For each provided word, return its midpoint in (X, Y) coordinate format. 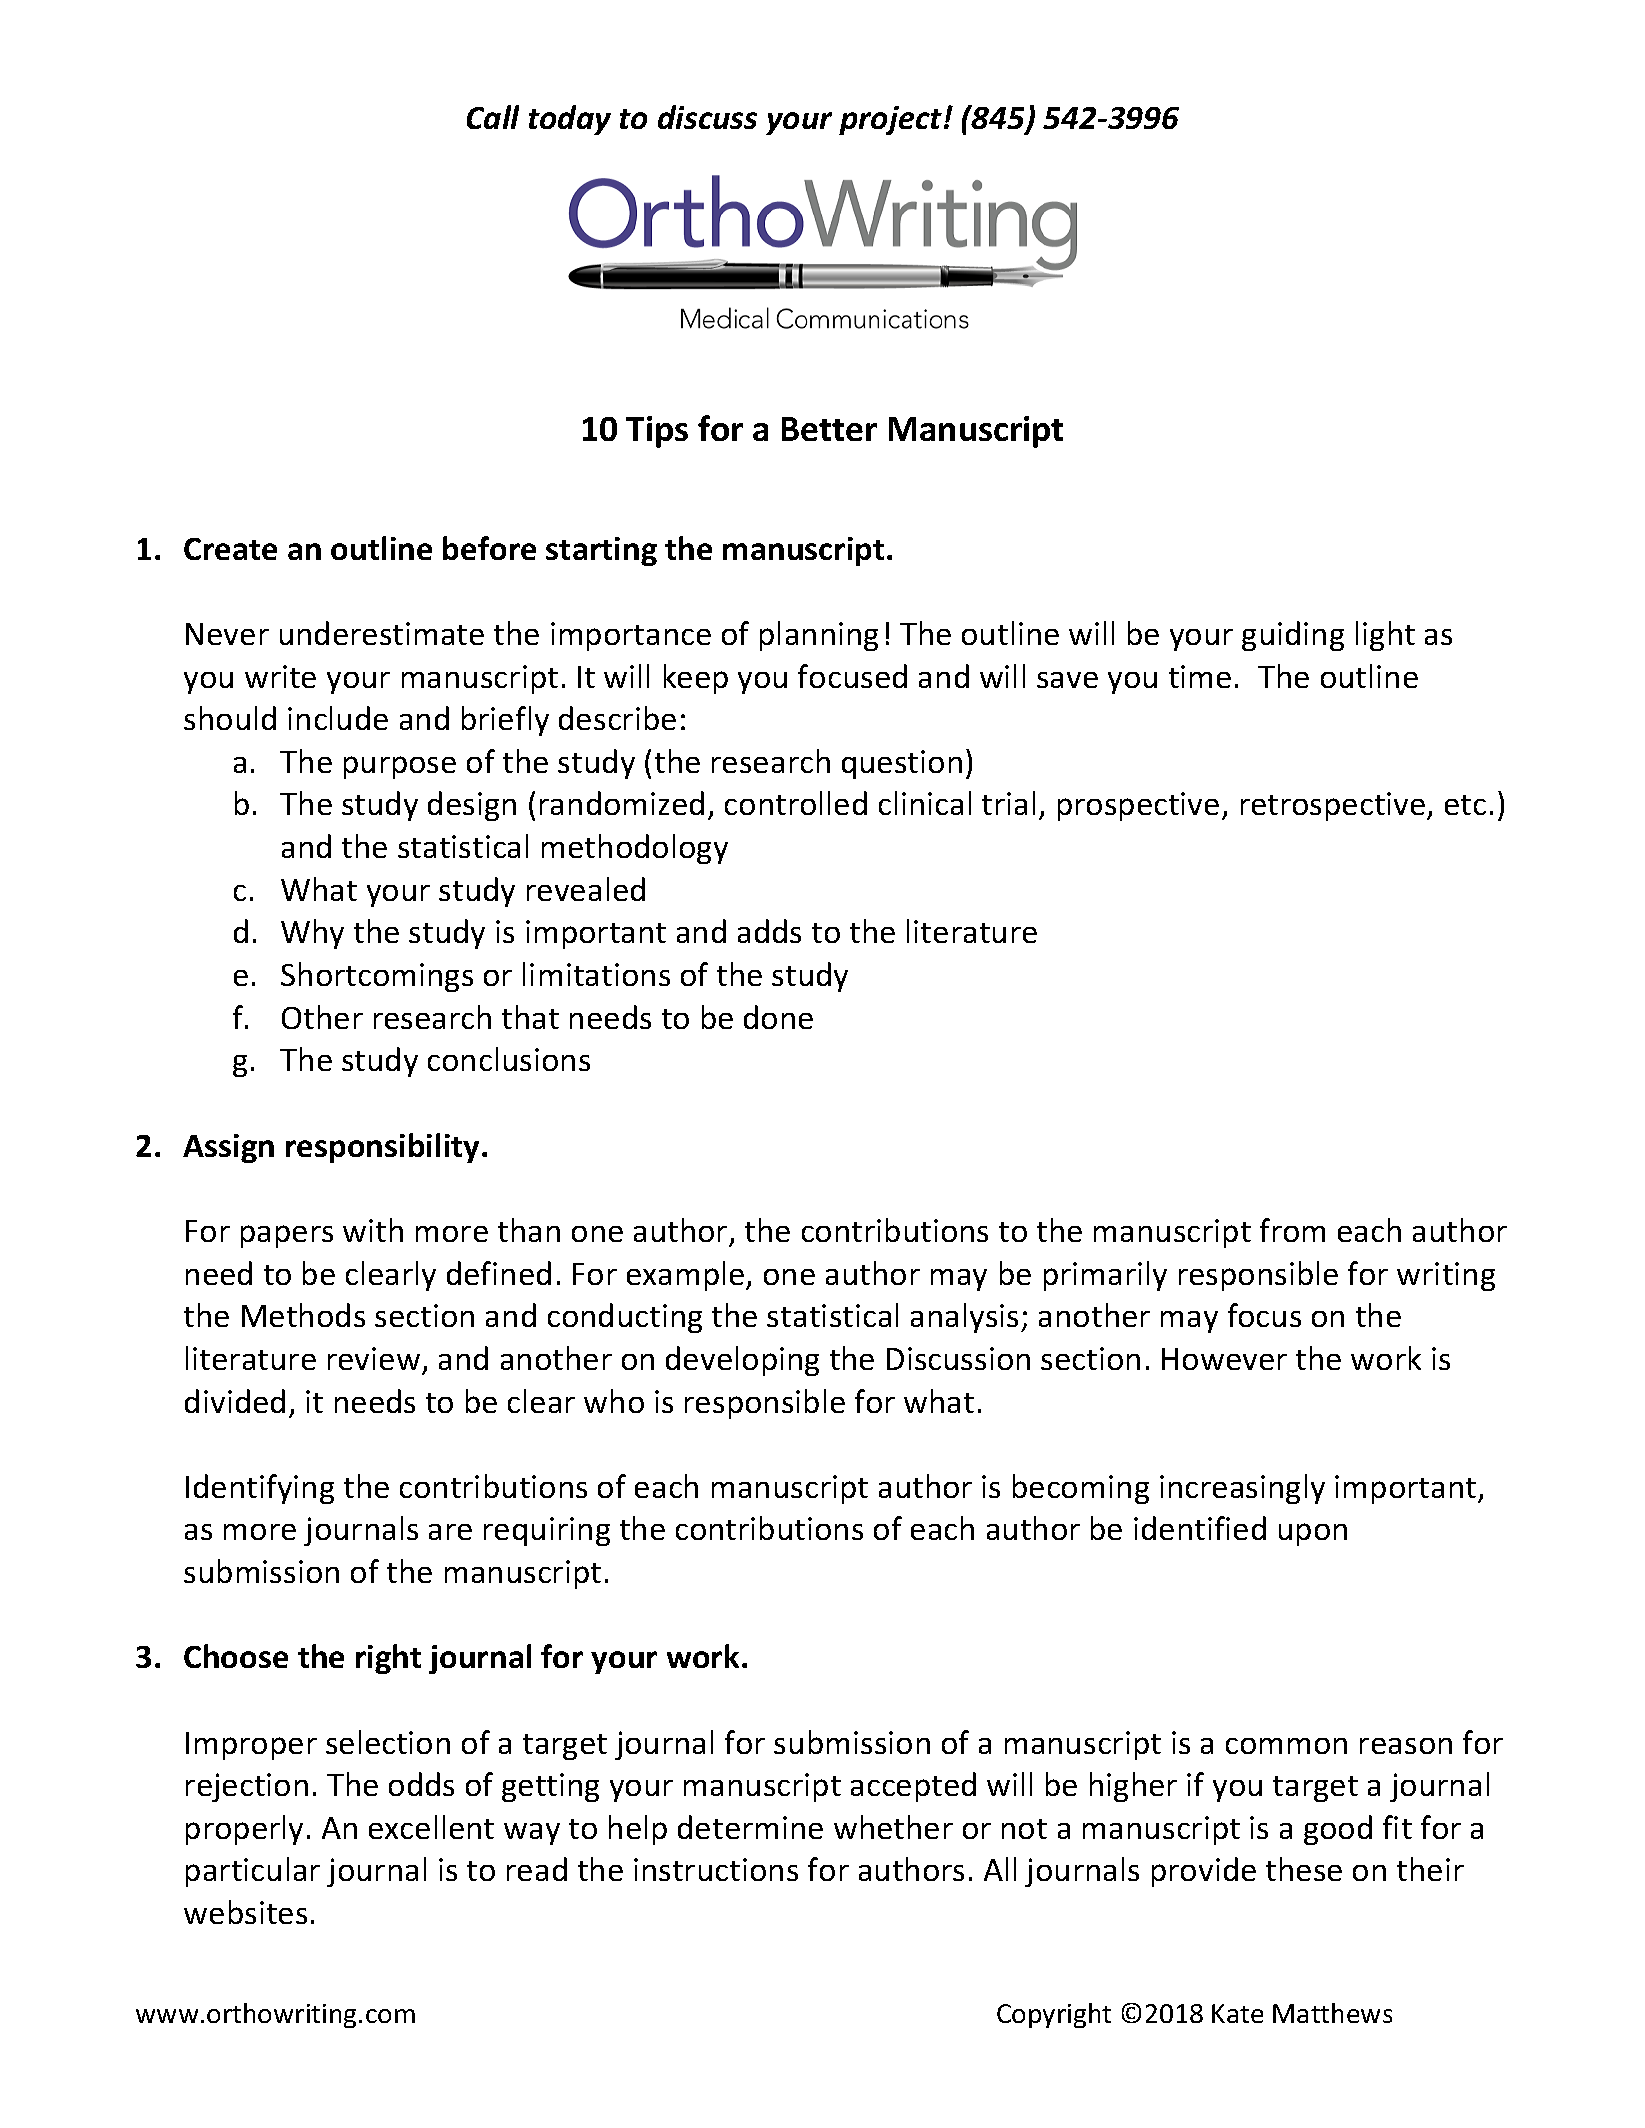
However (1224, 1359)
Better (829, 429)
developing (742, 1361)
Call (493, 117)
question (902, 764)
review (374, 1358)
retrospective (1334, 806)
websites (245, 1912)
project (892, 120)
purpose (400, 767)
